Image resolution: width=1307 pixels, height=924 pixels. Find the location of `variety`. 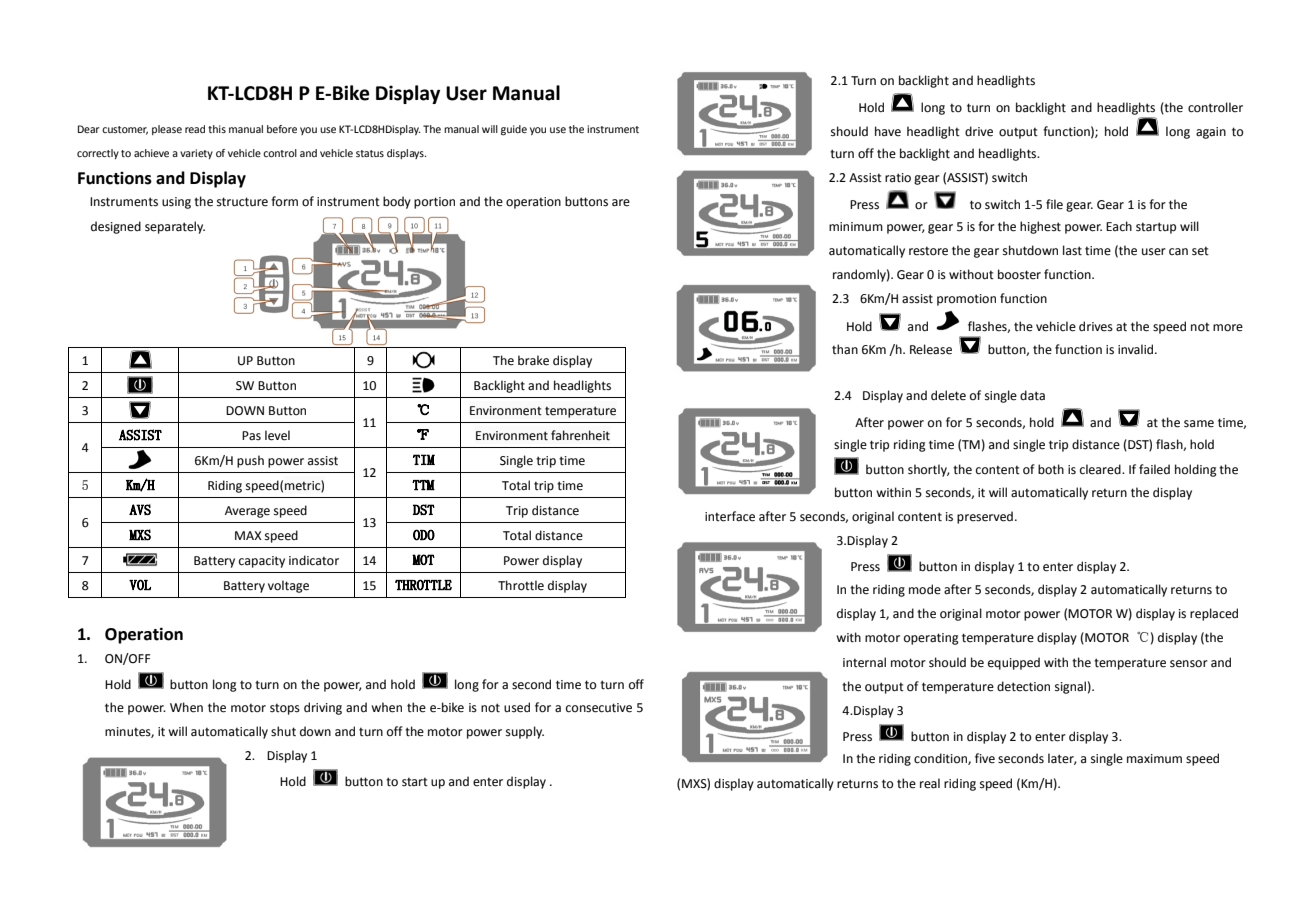

variety is located at coordinates (196, 154).
